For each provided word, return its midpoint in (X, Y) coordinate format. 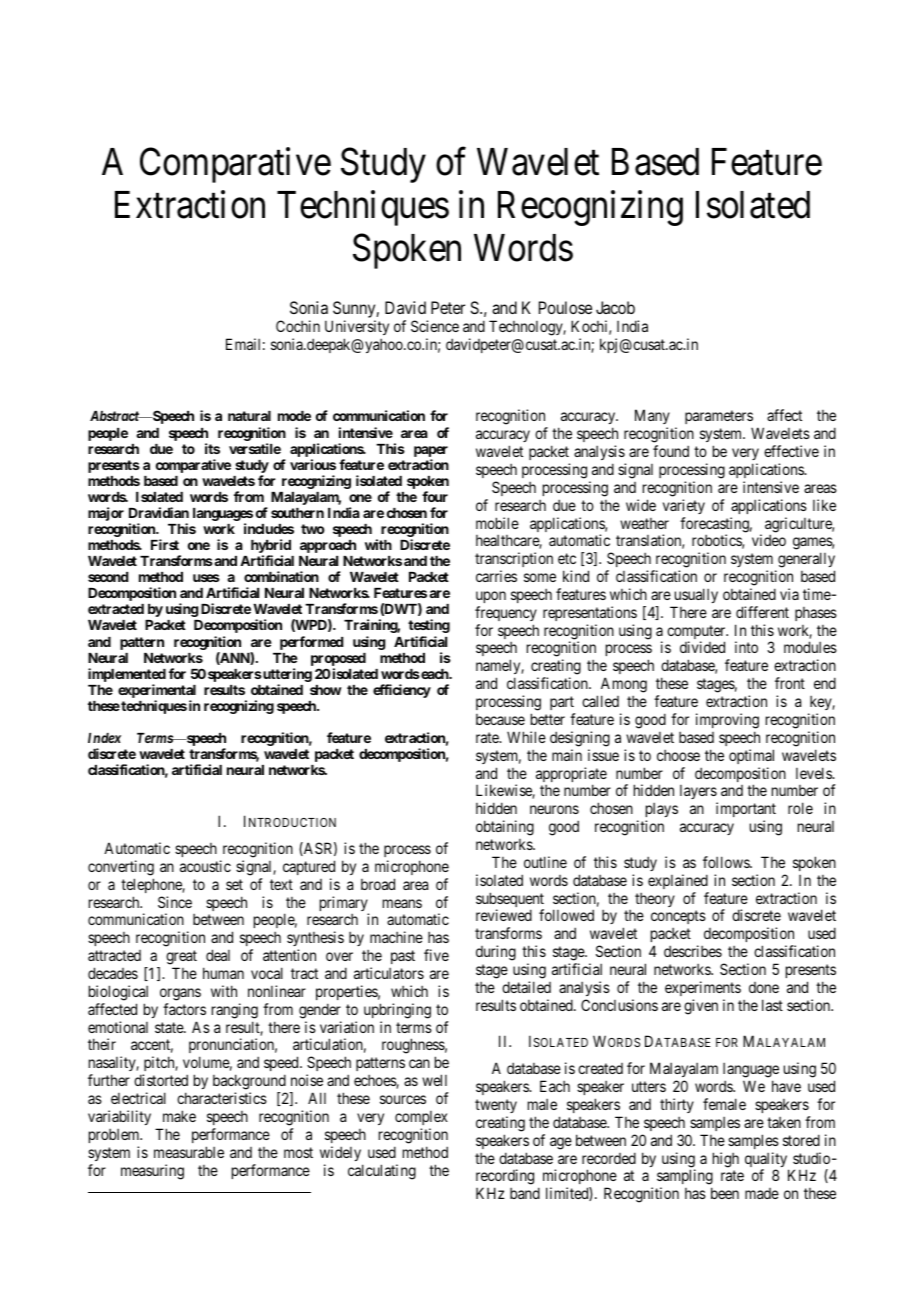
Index (104, 738)
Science (435, 326)
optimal (751, 756)
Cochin (298, 326)
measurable (189, 1152)
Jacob (615, 307)
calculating (382, 1172)
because (500, 719)
